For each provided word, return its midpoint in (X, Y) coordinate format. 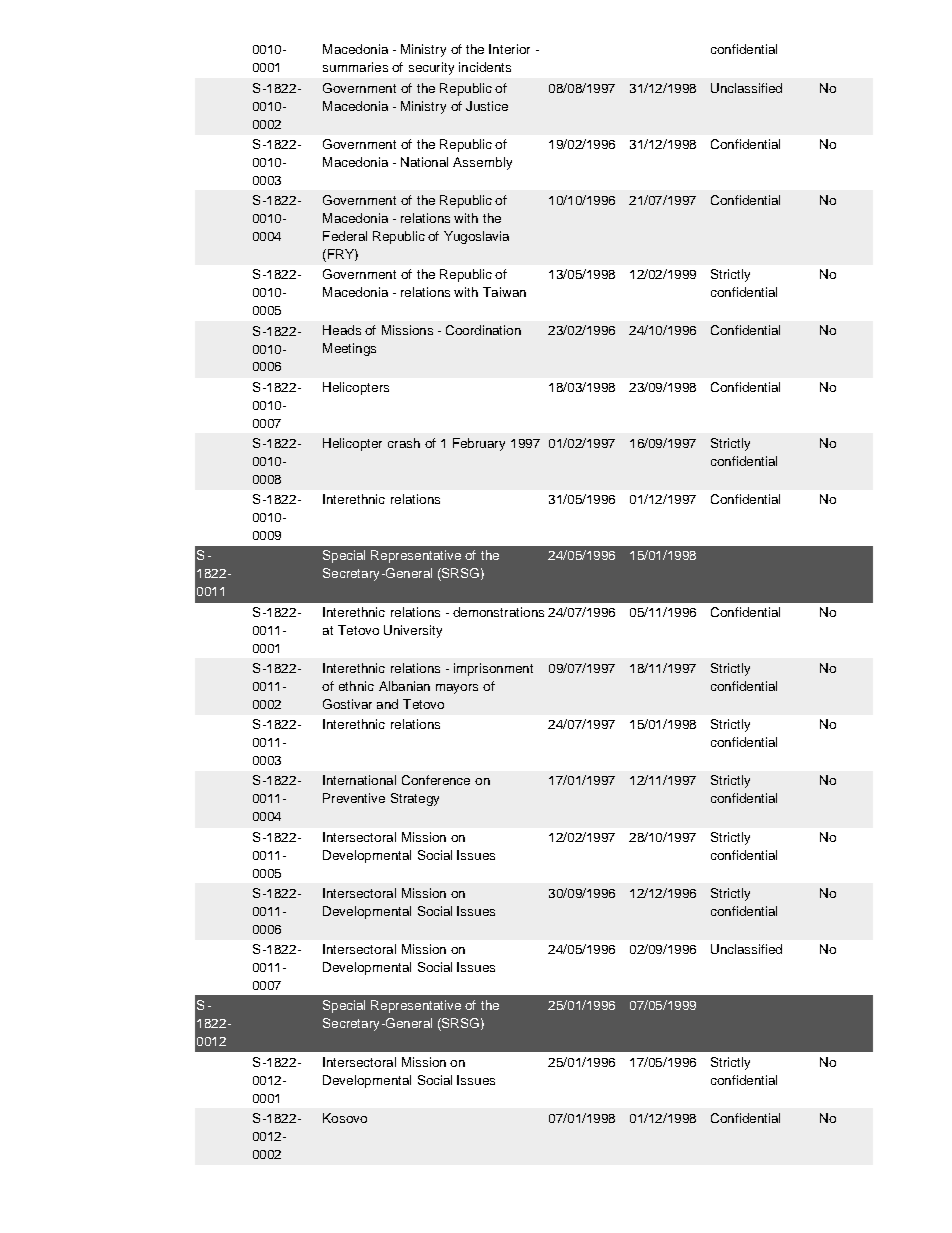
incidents (485, 67)
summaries (355, 67)
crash (404, 443)
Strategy (415, 799)
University (413, 631)
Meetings (349, 349)
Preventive (354, 798)
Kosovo (345, 1118)
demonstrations (498, 612)
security (431, 68)
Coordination (483, 330)
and (387, 704)
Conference (436, 780)
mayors (457, 689)
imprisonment (493, 669)
